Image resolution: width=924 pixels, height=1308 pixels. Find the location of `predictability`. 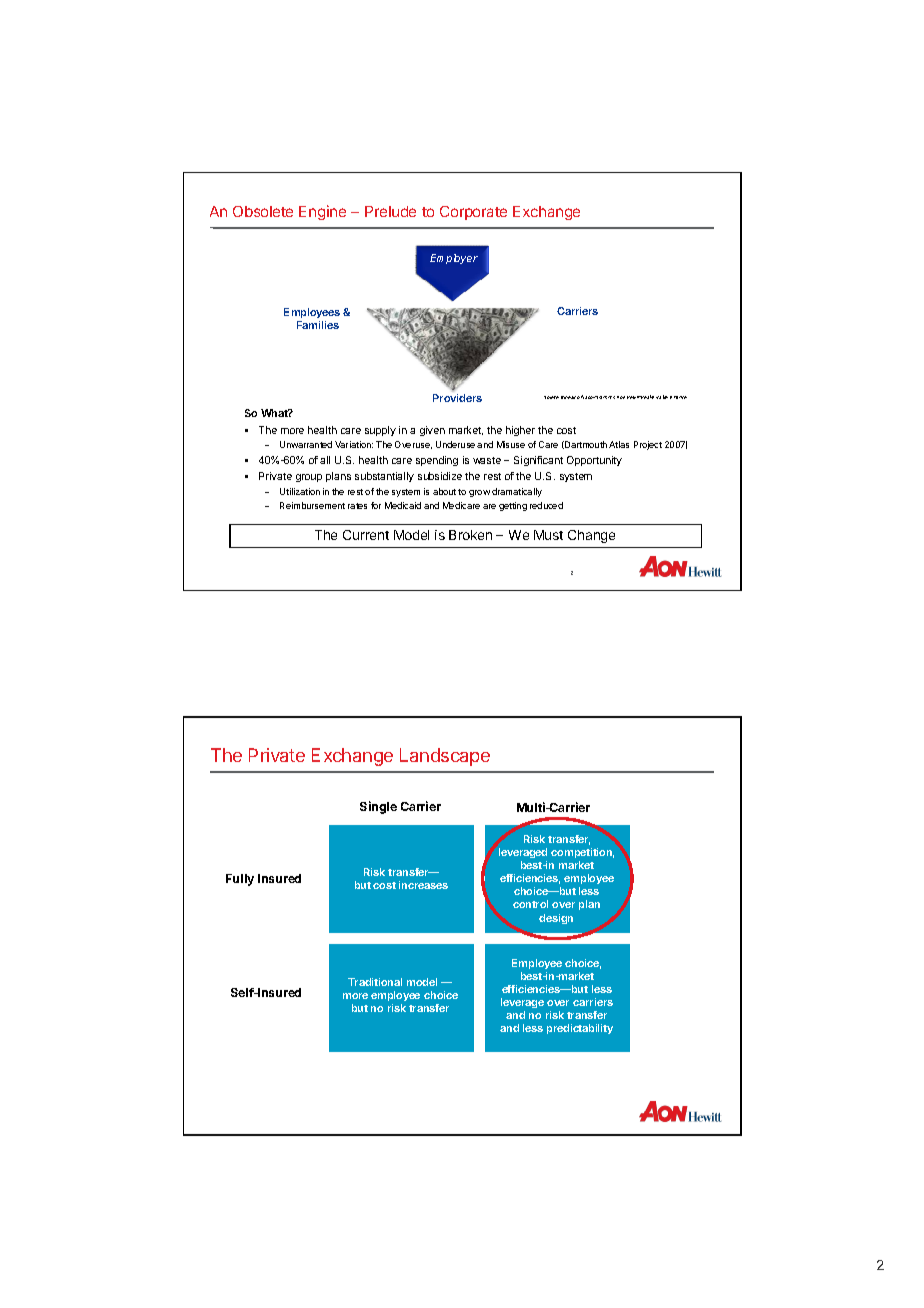

predictability is located at coordinates (580, 1029).
